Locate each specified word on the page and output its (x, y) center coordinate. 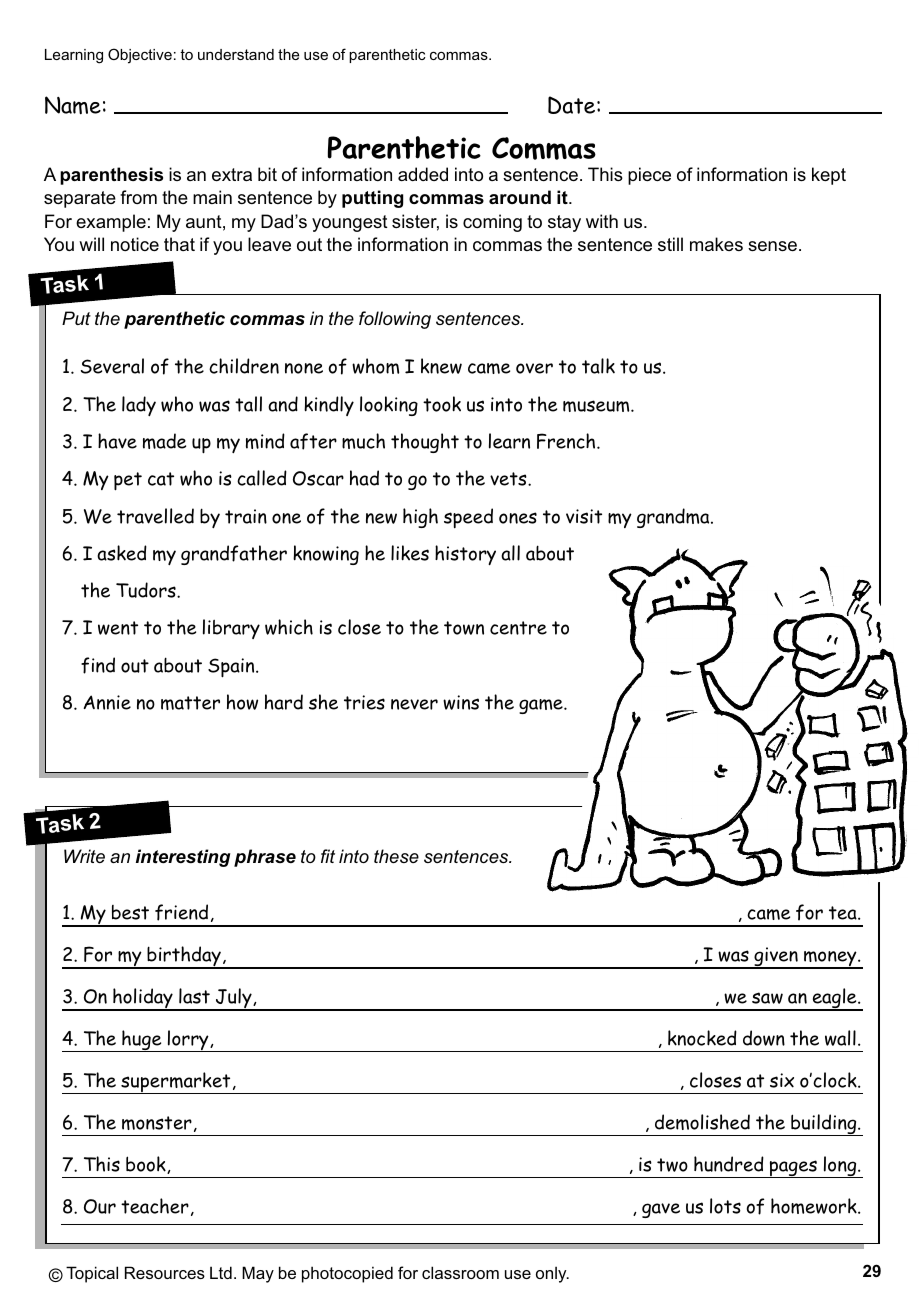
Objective (140, 56)
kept (829, 176)
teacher (155, 1206)
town (464, 628)
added (423, 174)
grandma (674, 518)
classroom (460, 1272)
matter (190, 703)
